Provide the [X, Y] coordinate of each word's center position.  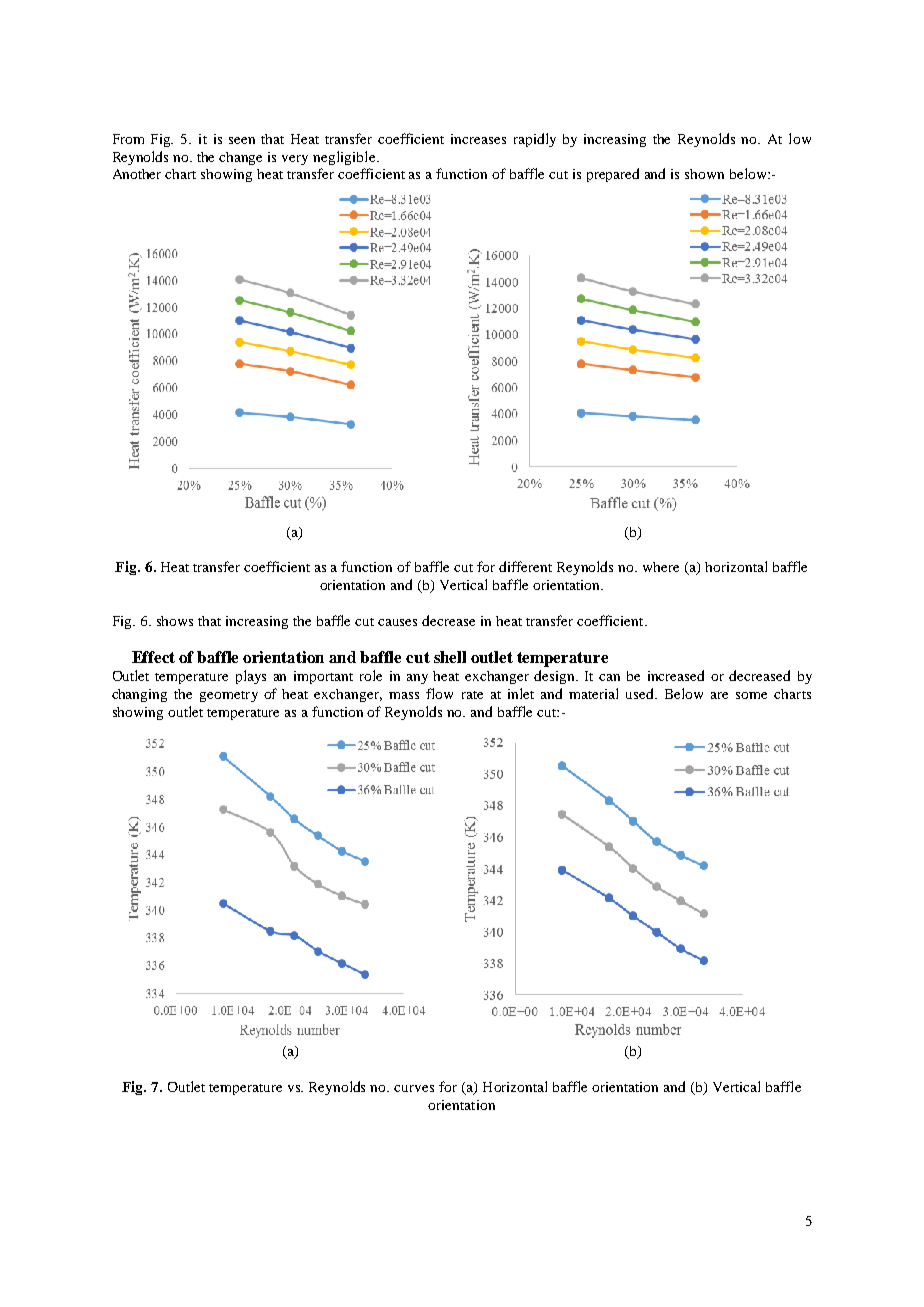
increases [478, 139]
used [641, 693]
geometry [229, 696]
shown [704, 174]
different [525, 566]
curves [414, 1088]
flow [439, 693]
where [661, 567]
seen [242, 140]
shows [175, 621]
